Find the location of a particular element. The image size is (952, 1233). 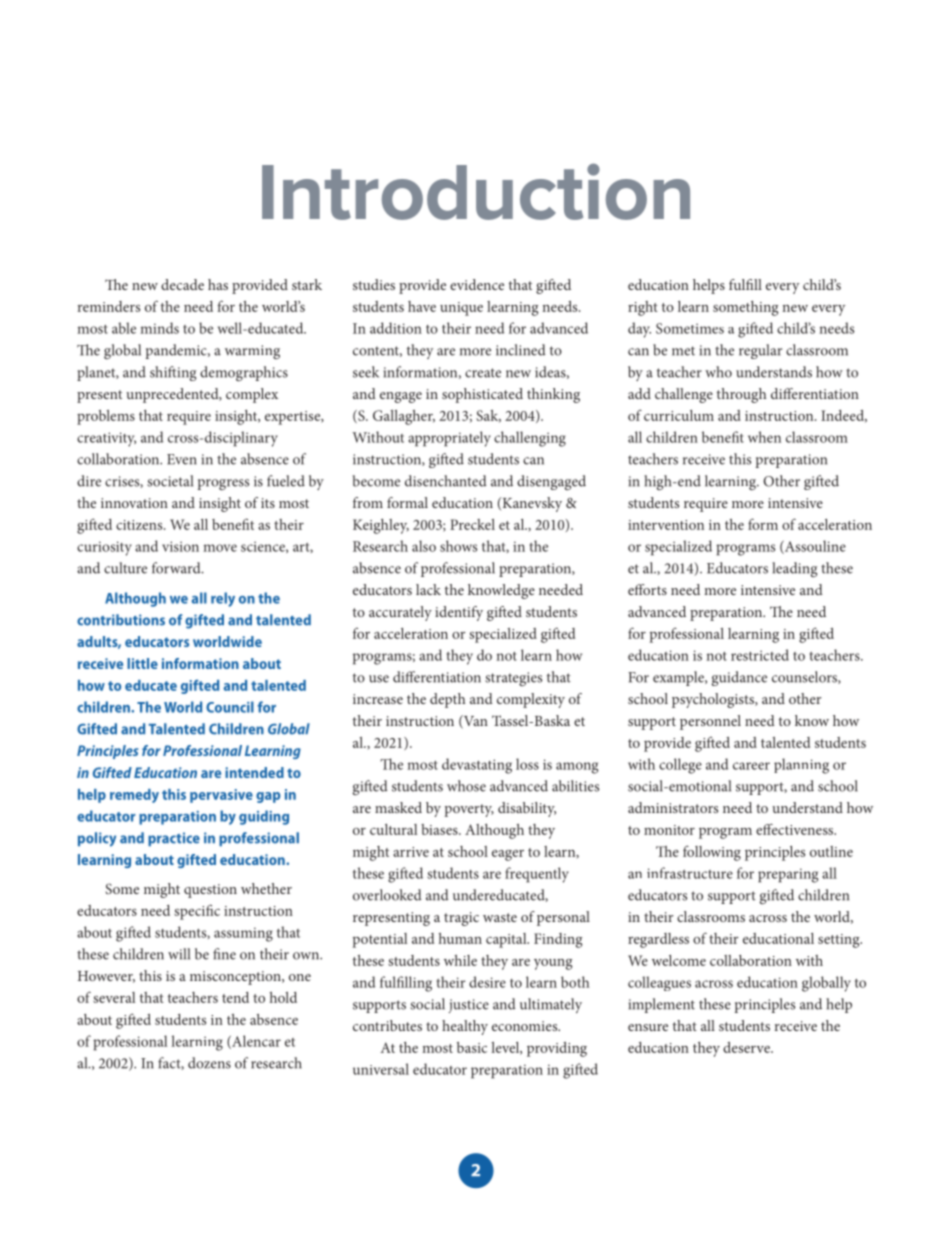

identify is located at coordinates (459, 613).
